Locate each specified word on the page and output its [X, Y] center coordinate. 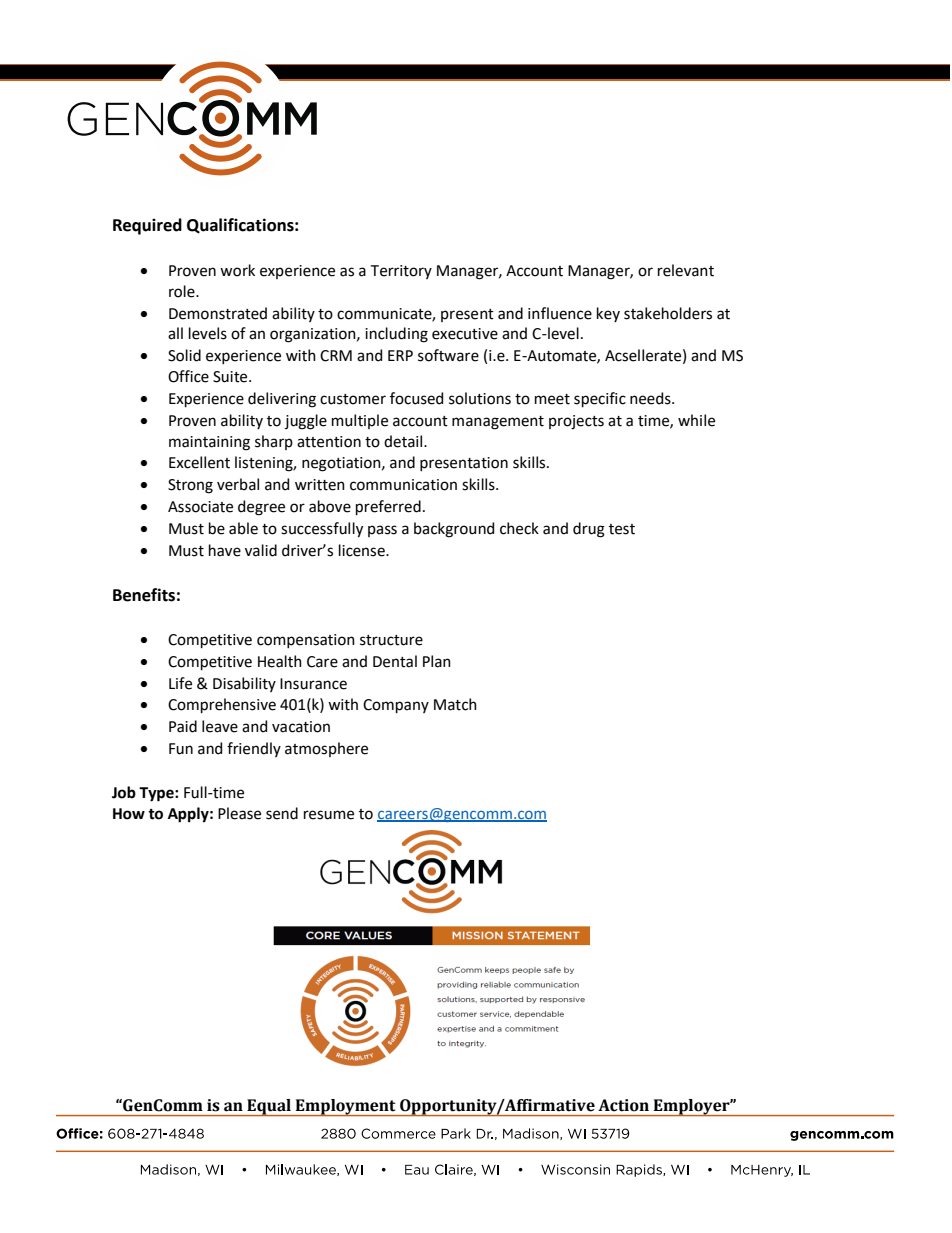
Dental [395, 661]
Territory [401, 272]
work [237, 270]
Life [180, 683]
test [622, 529]
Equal [269, 1107]
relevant [686, 270]
